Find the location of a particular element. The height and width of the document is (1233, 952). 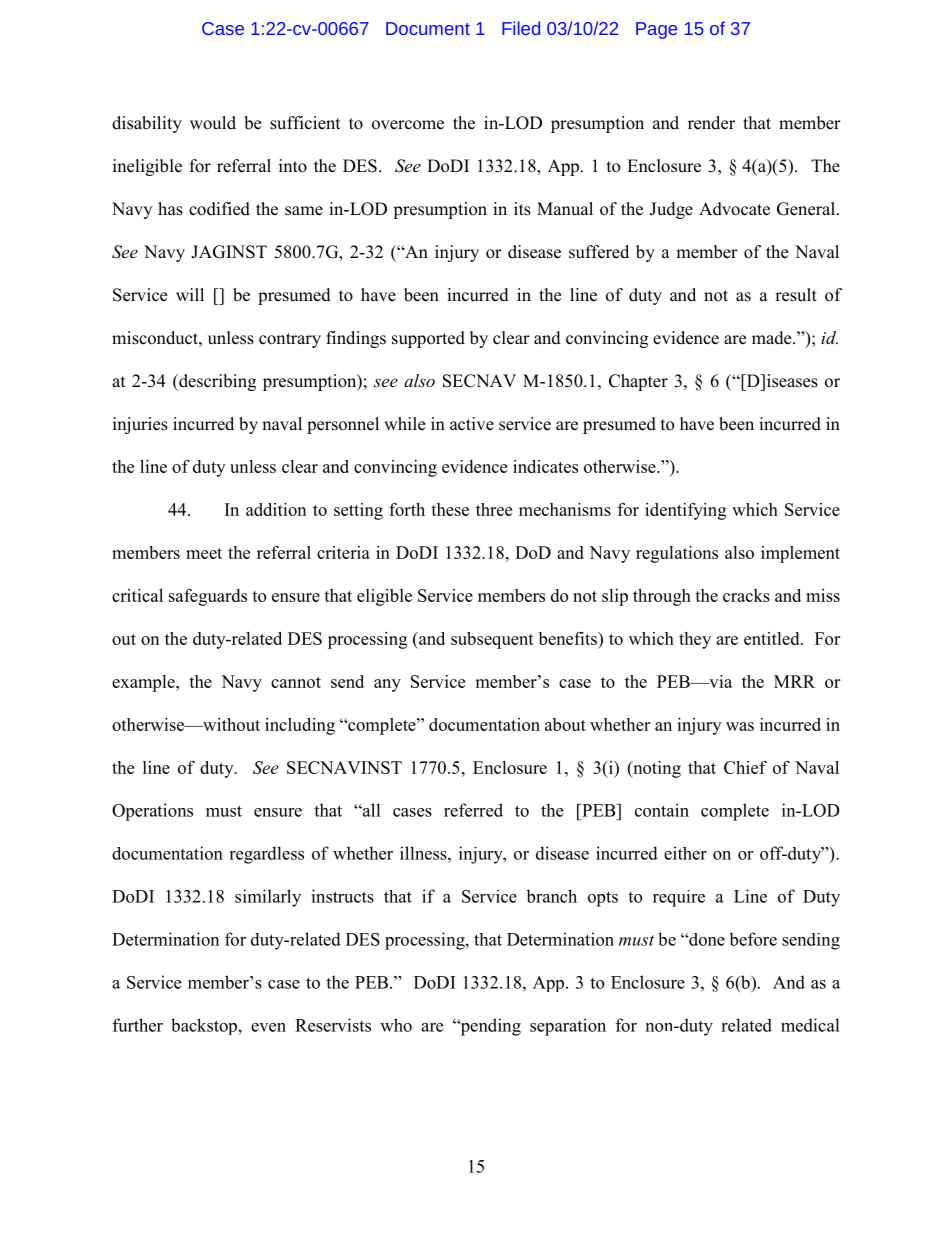

Page is located at coordinates (656, 30).
